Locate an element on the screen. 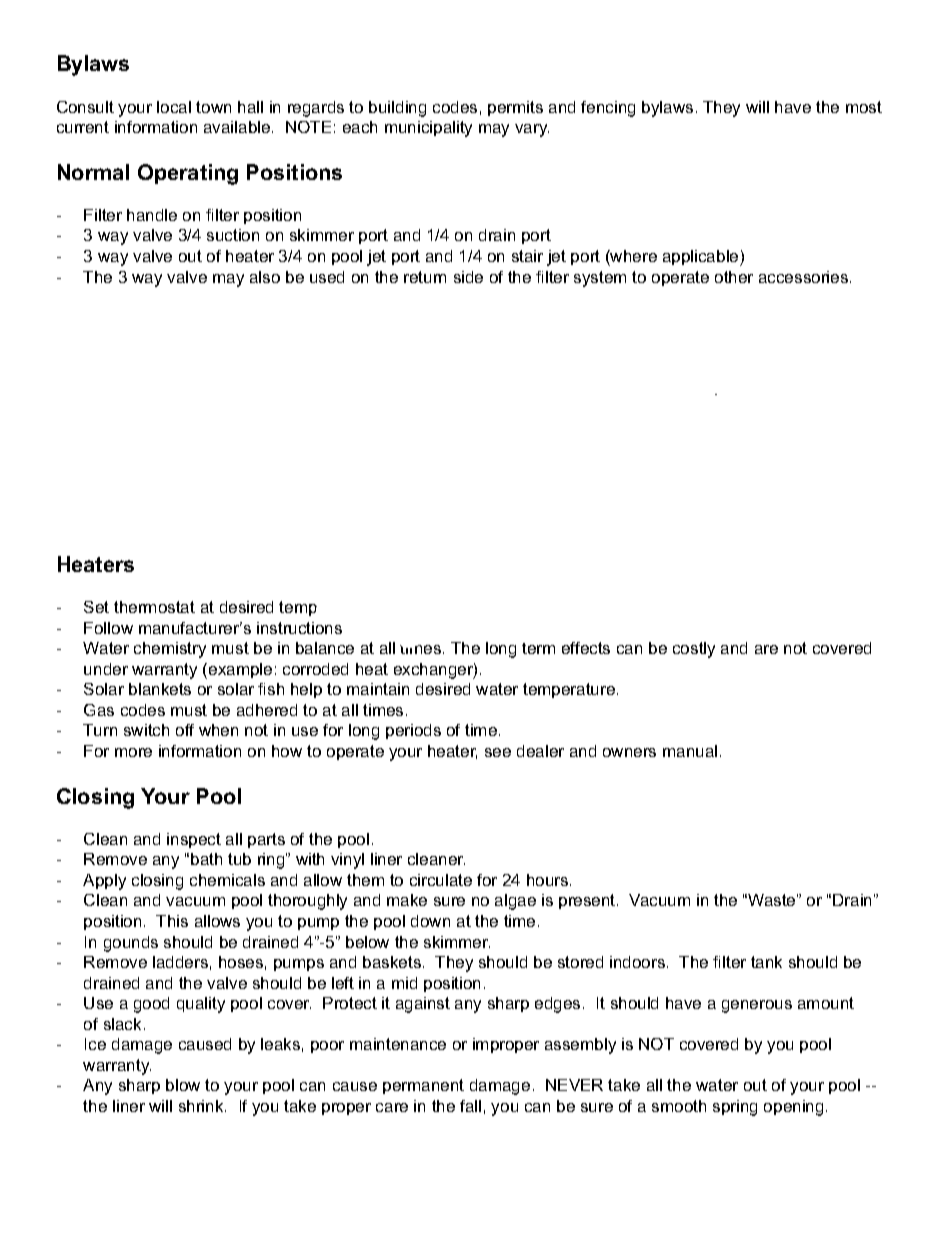 The height and width of the screenshot is (1233, 952). fencing is located at coordinates (608, 109).
